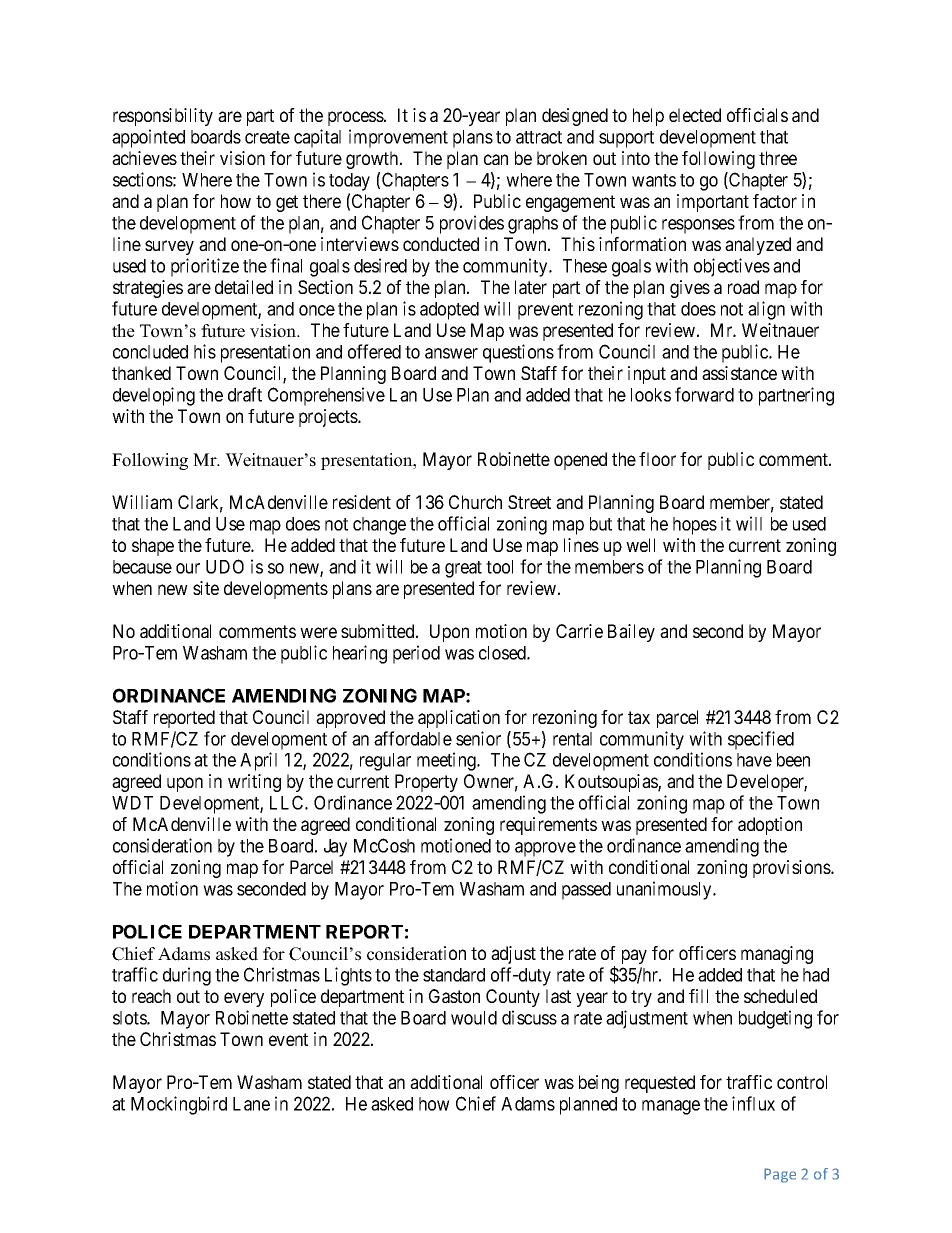  What do you see at coordinates (778, 158) in the screenshot?
I see `three` at bounding box center [778, 158].
